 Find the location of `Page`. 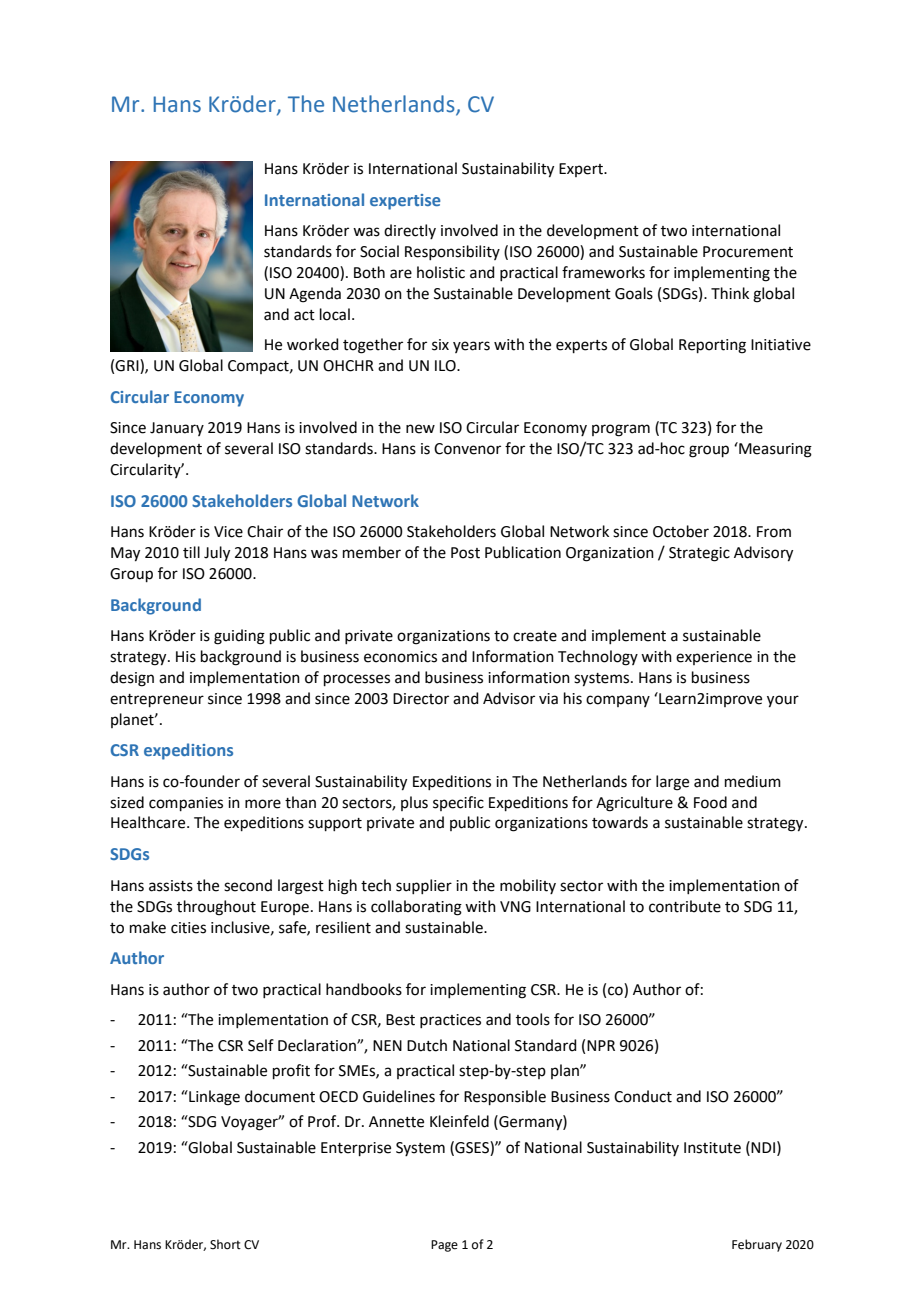

Page is located at coordinates (444, 1246).
